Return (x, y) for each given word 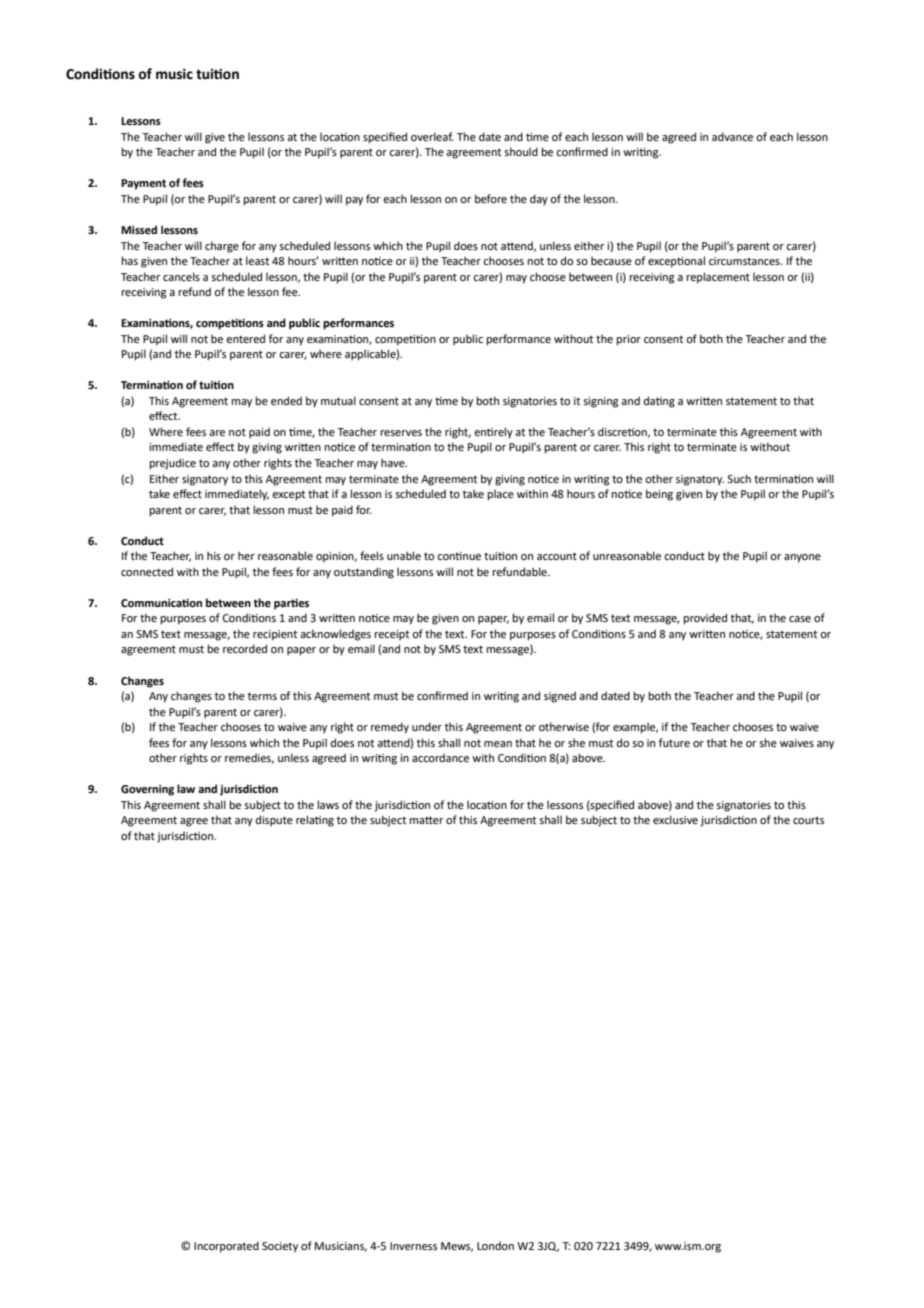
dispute (274, 821)
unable (404, 555)
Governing (147, 790)
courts (808, 820)
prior (628, 340)
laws (328, 804)
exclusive (675, 819)
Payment (143, 184)
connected (147, 571)
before (491, 198)
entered (245, 338)
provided (705, 619)
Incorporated (226, 1247)
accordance (440, 757)
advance (732, 136)
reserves (401, 433)
